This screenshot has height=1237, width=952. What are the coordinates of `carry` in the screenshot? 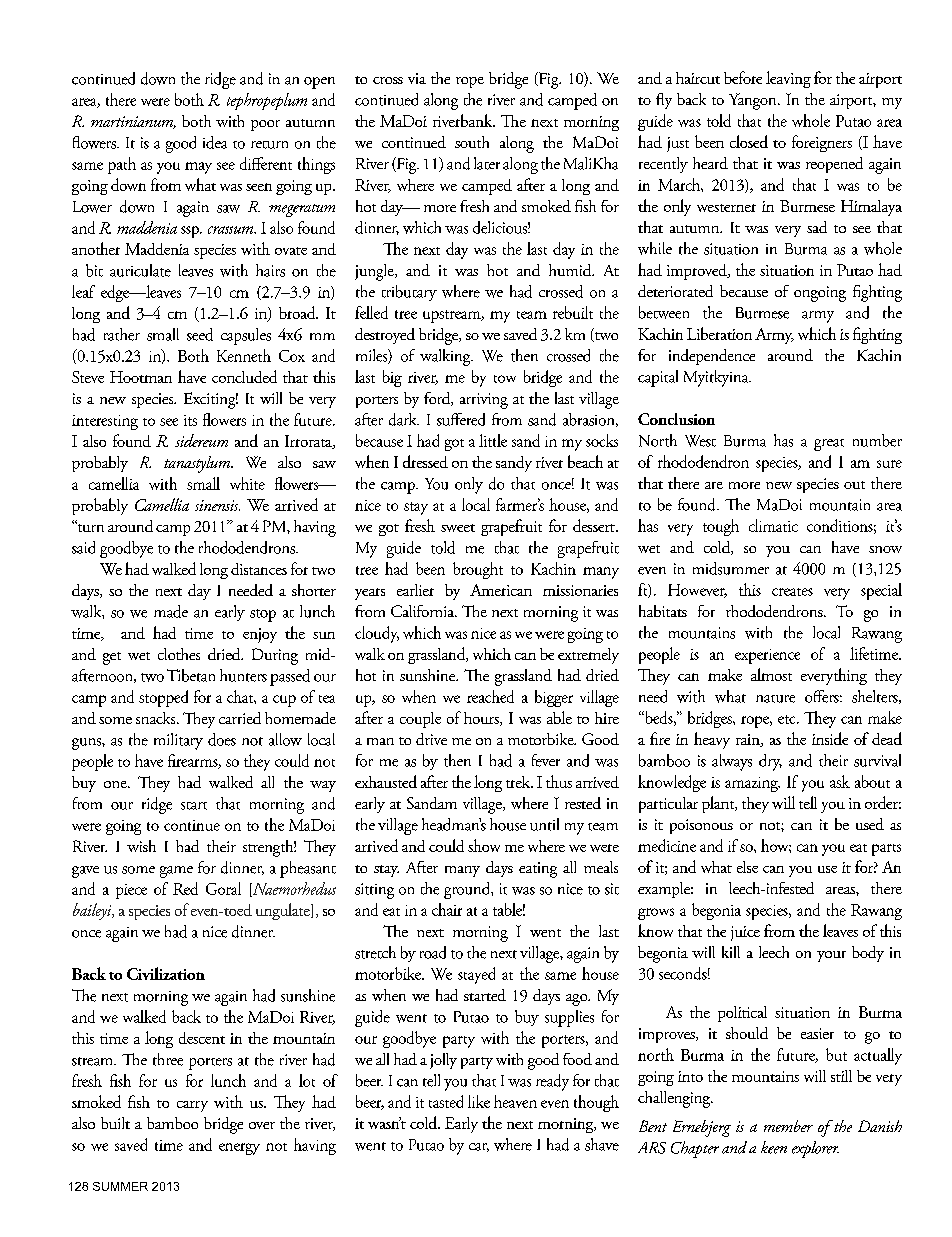 It's located at (192, 1106).
